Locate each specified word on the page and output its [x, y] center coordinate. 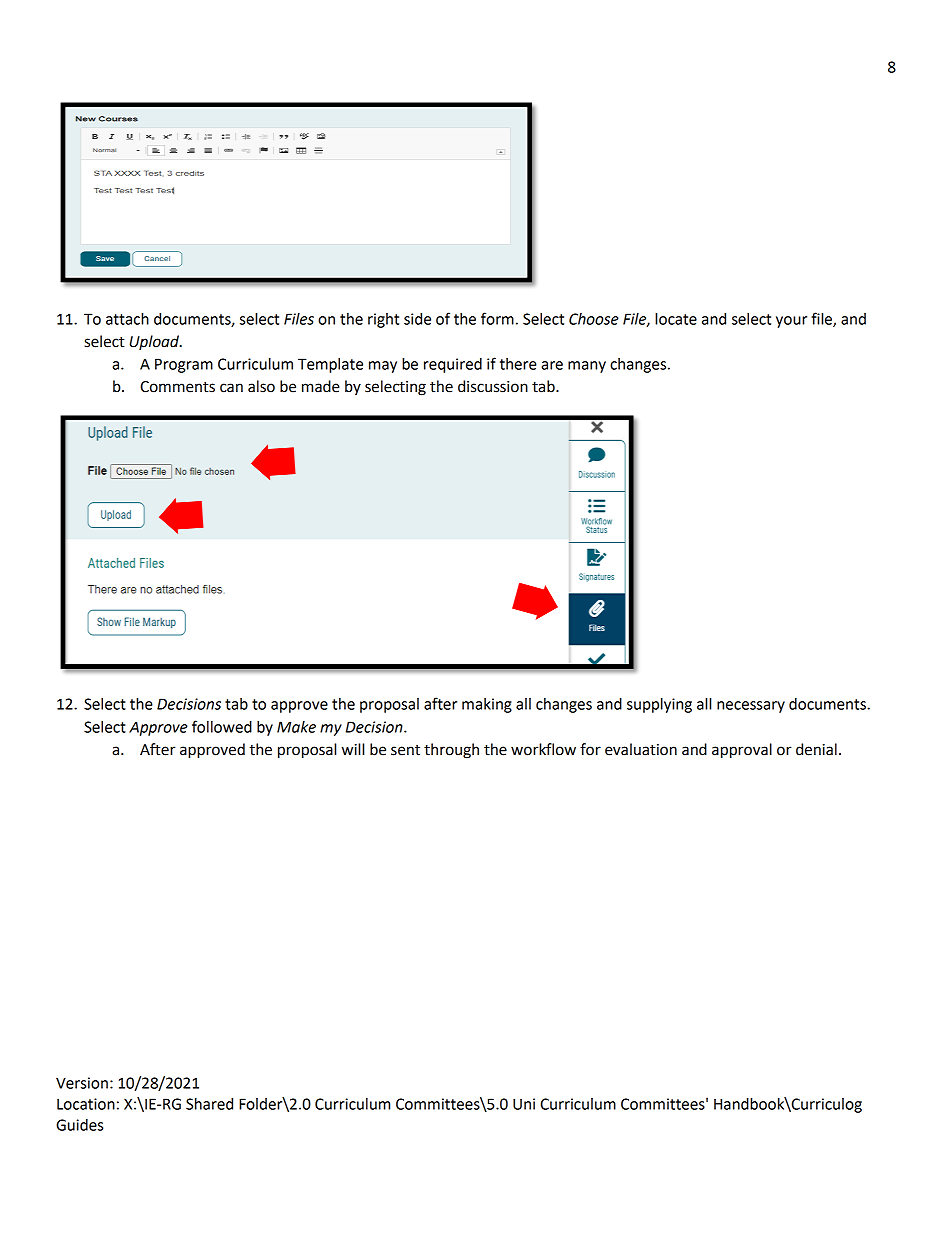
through [451, 751]
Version [82, 1083]
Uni [524, 1104]
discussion [493, 386]
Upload [155, 342]
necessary [751, 707]
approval [742, 751]
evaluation [641, 749]
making [487, 705]
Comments [177, 387]
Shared [209, 1104]
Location [86, 1104]
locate [676, 319]
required [453, 365]
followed [222, 726]
